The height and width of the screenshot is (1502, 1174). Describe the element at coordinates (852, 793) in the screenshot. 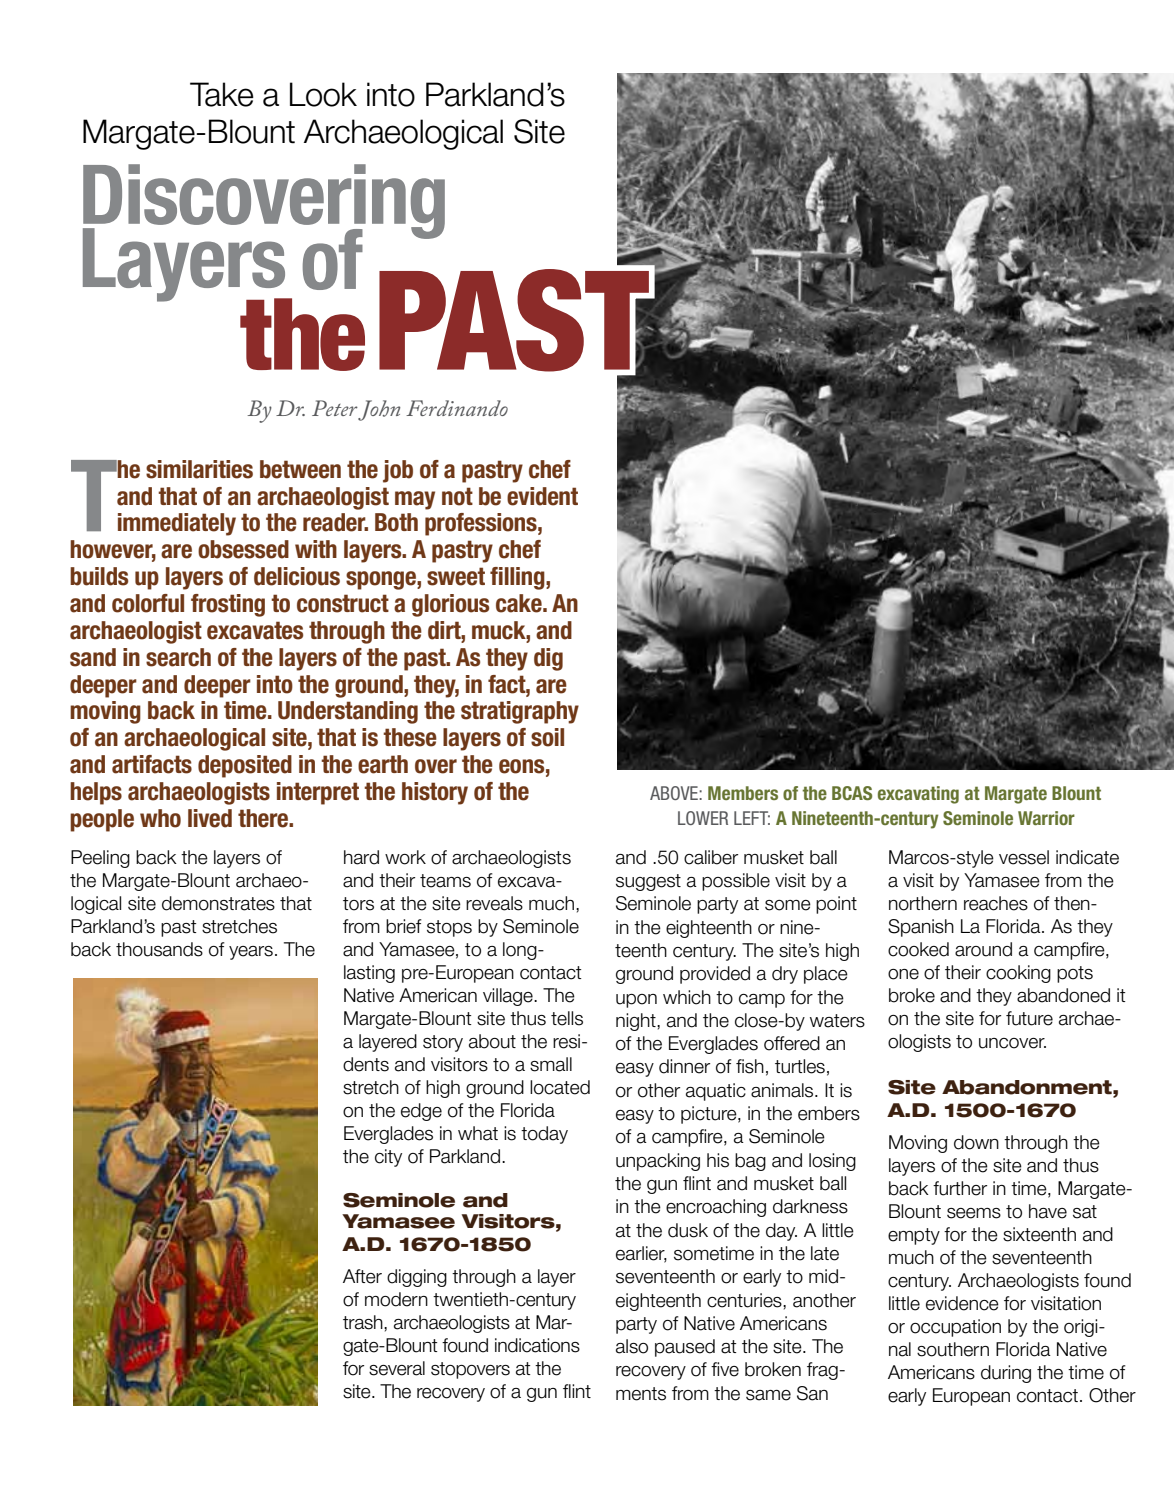

I see `BCAS` at that location.
